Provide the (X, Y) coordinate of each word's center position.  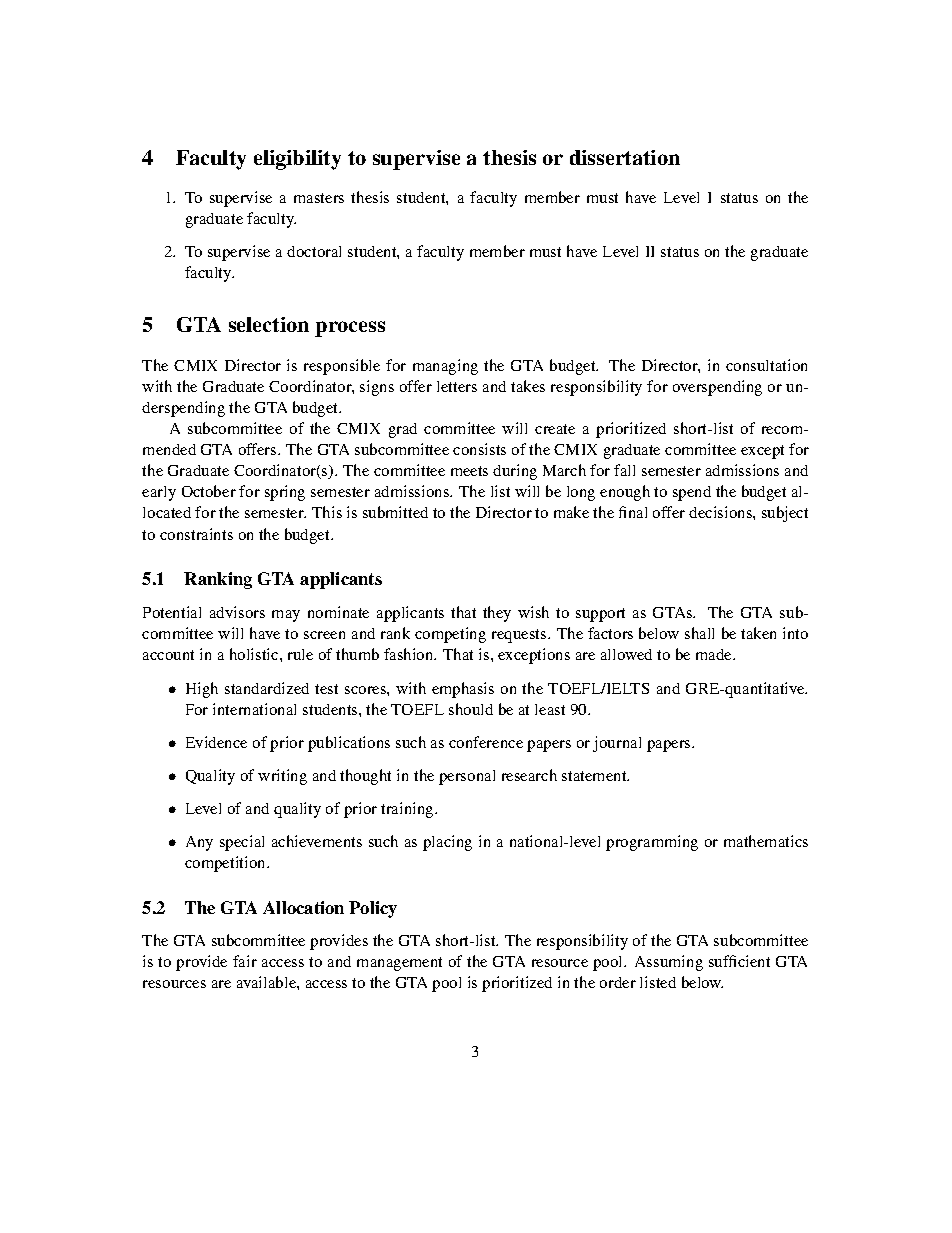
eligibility (297, 160)
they (497, 614)
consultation (766, 365)
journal (617, 744)
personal (467, 777)
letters (457, 386)
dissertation (625, 157)
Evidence (216, 742)
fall (624, 470)
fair (245, 961)
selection (269, 324)
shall (699, 633)
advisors (237, 612)
